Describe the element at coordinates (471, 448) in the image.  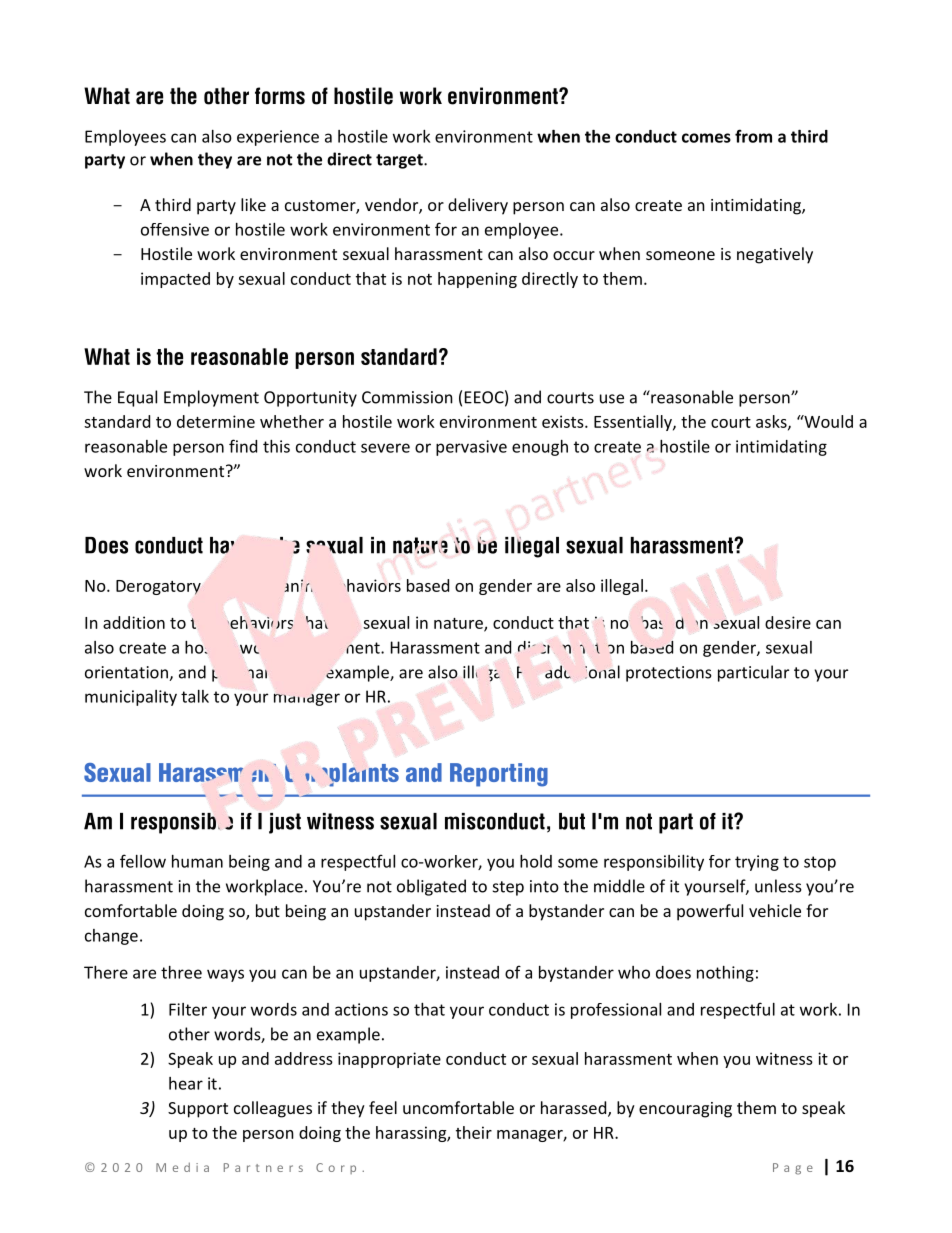
I see `pervasive` at that location.
